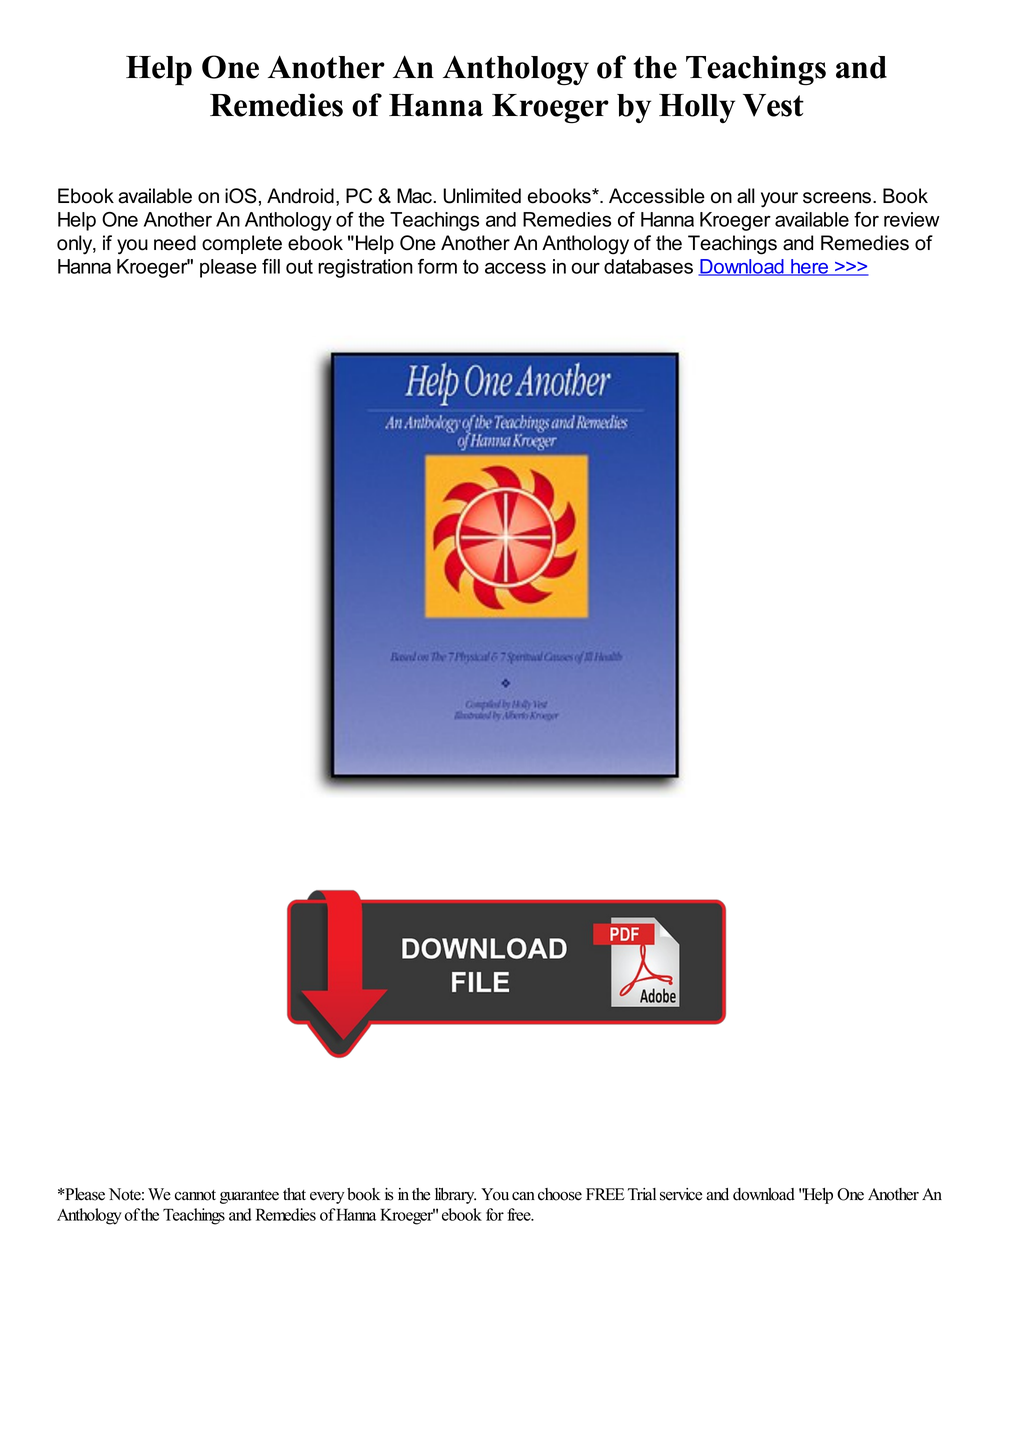  What do you see at coordinates (560, 1194) in the document?
I see `choose` at bounding box center [560, 1194].
